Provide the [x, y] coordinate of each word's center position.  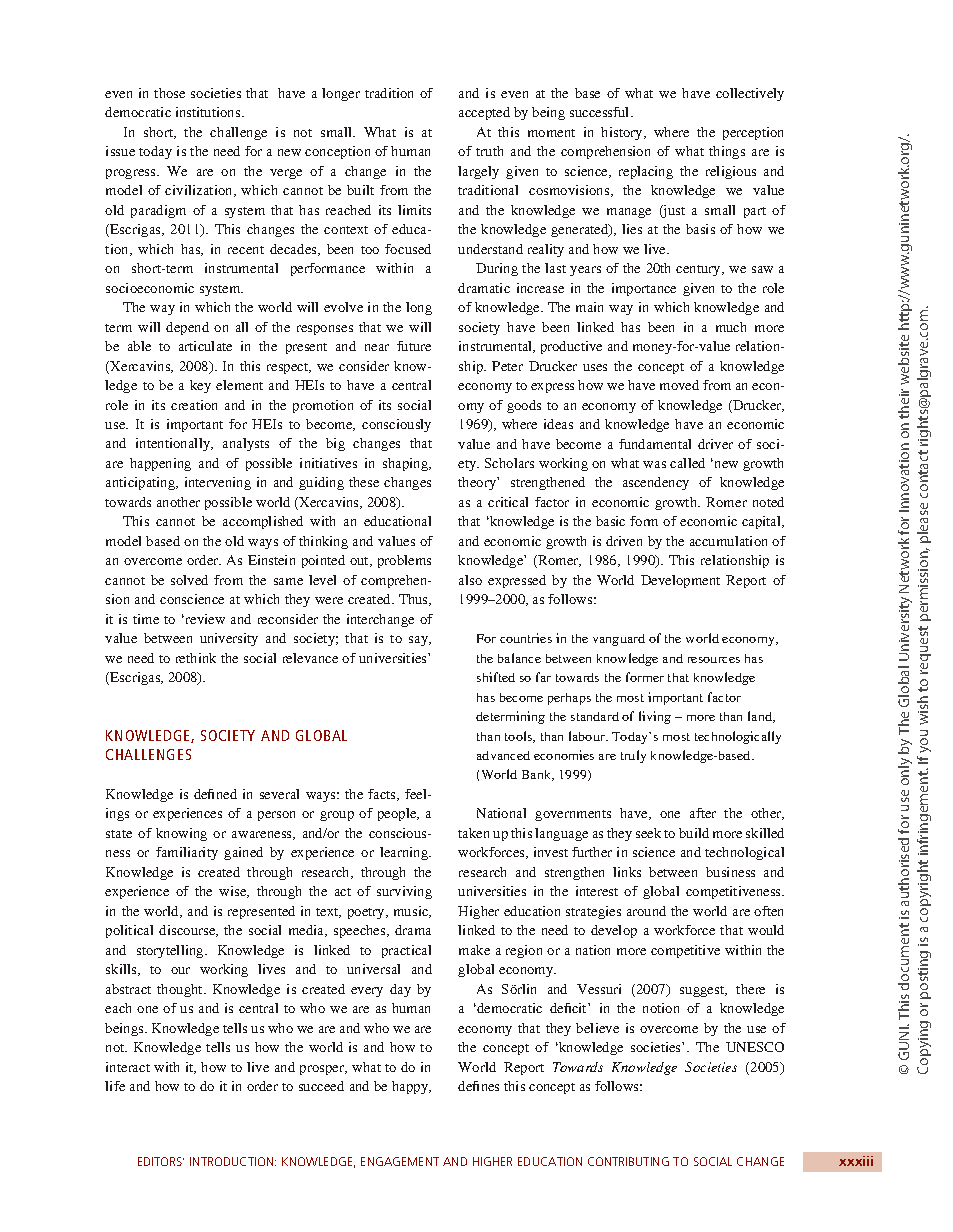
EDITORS [161, 1161]
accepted [484, 113]
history [623, 133]
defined [215, 794]
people [398, 814]
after [703, 813]
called [687, 463]
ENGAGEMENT [400, 1161]
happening [160, 464]
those [169, 93]
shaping [407, 464]
